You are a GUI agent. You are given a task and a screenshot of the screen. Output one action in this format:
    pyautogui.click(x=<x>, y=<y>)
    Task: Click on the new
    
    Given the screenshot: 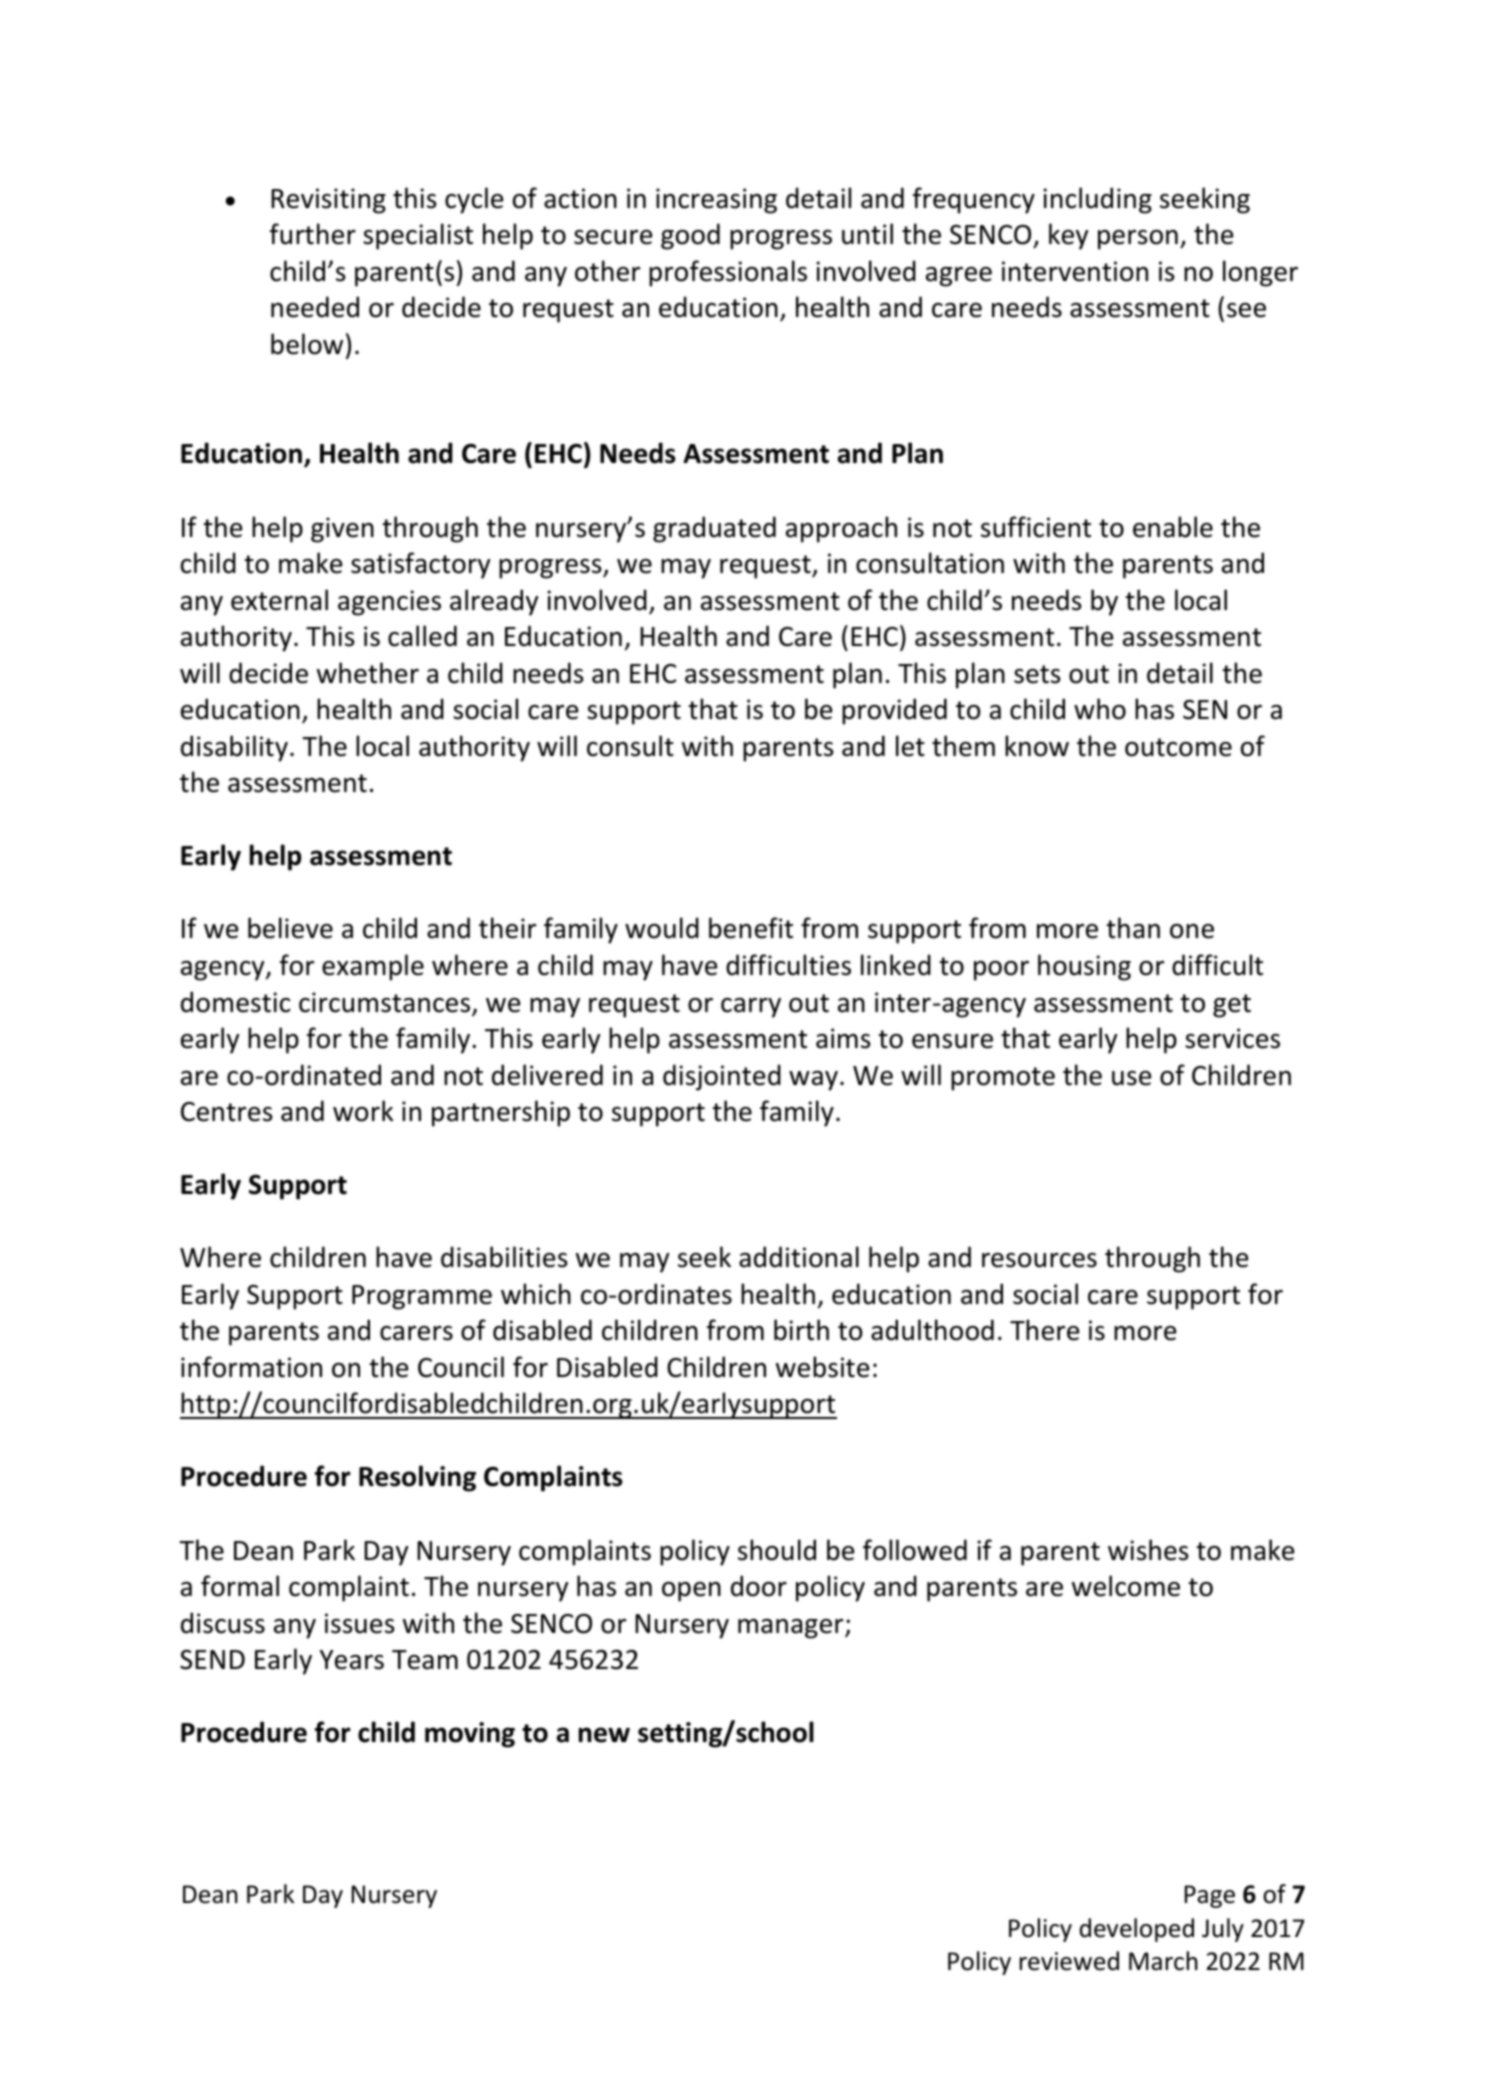 What is the action you would take?
    pyautogui.click(x=604, y=1735)
